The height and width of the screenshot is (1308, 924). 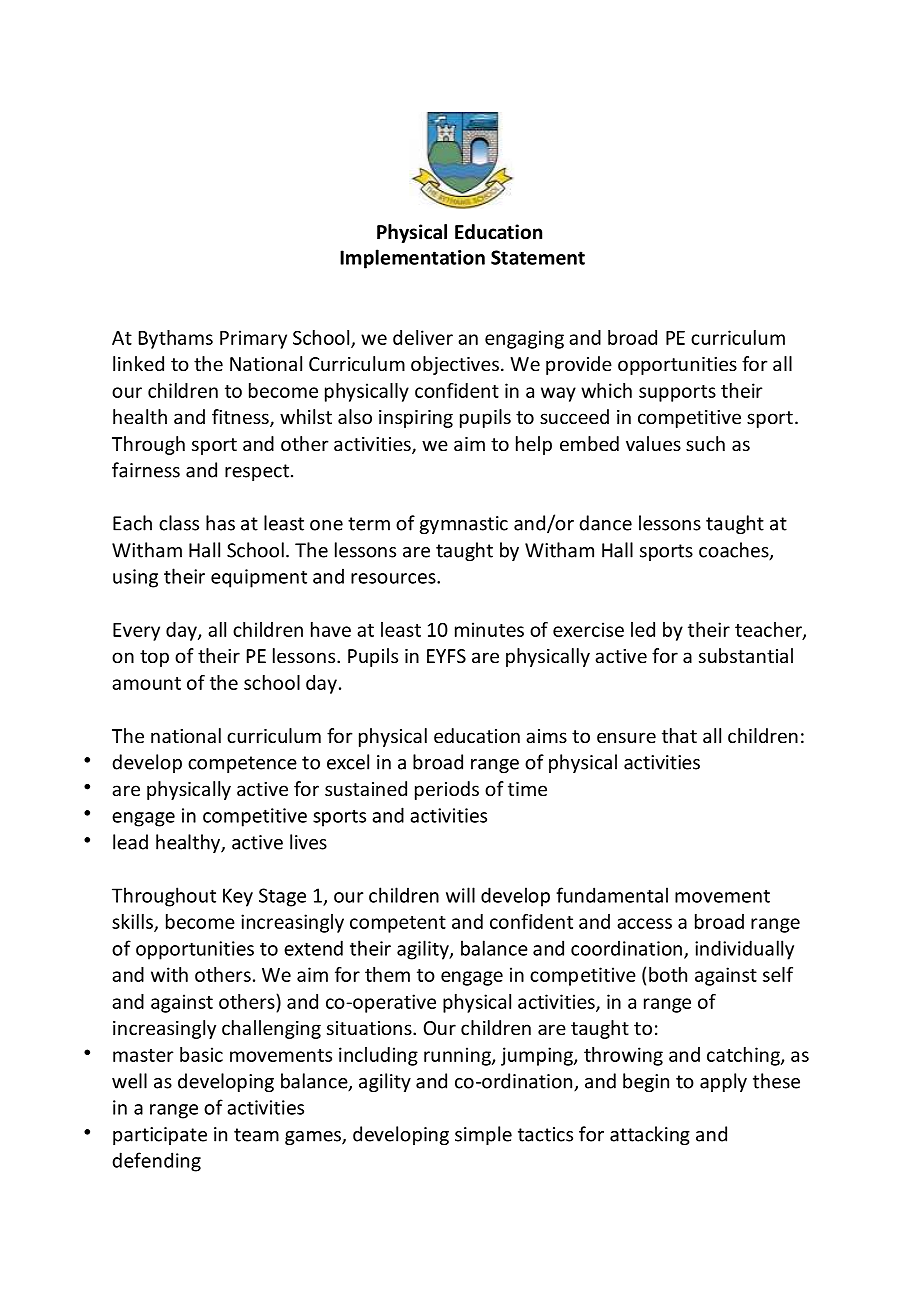 What do you see at coordinates (242, 764) in the screenshot?
I see `competence` at bounding box center [242, 764].
